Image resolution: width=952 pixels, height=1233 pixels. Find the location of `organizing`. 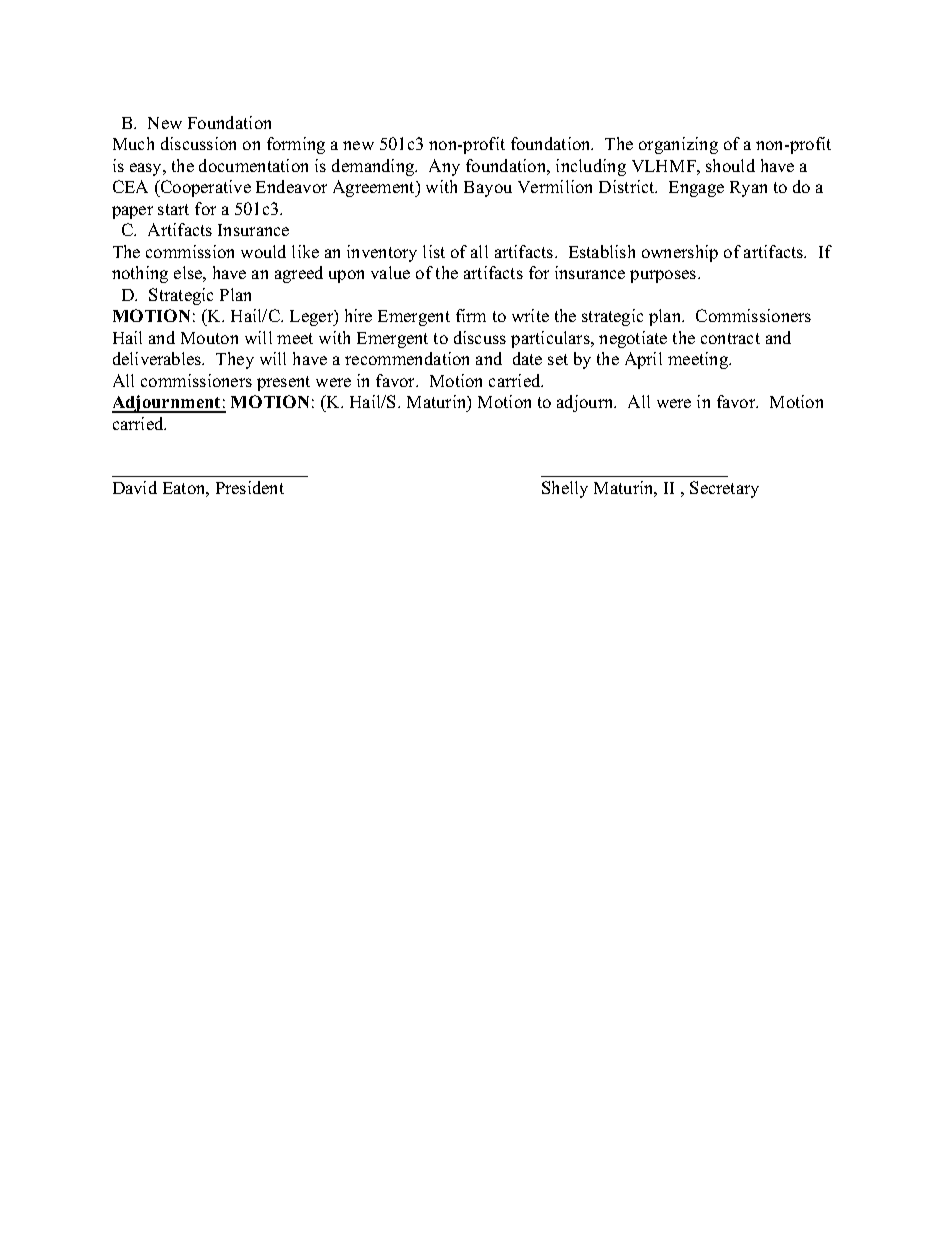

organizing is located at coordinates (678, 145).
